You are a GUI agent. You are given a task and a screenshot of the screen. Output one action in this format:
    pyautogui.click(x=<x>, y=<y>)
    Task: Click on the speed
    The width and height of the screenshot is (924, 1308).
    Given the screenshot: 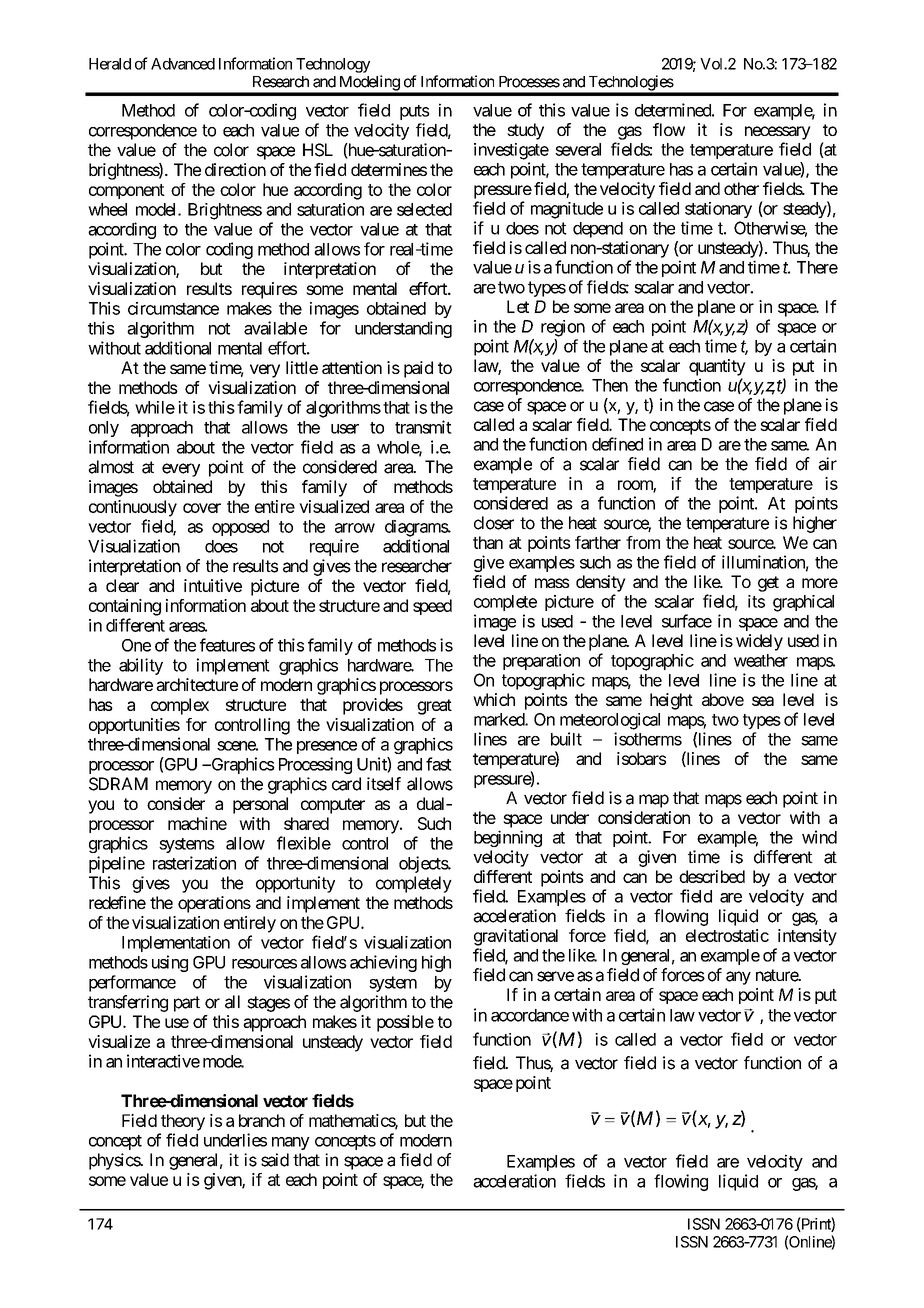 What is the action you would take?
    pyautogui.click(x=432, y=607)
